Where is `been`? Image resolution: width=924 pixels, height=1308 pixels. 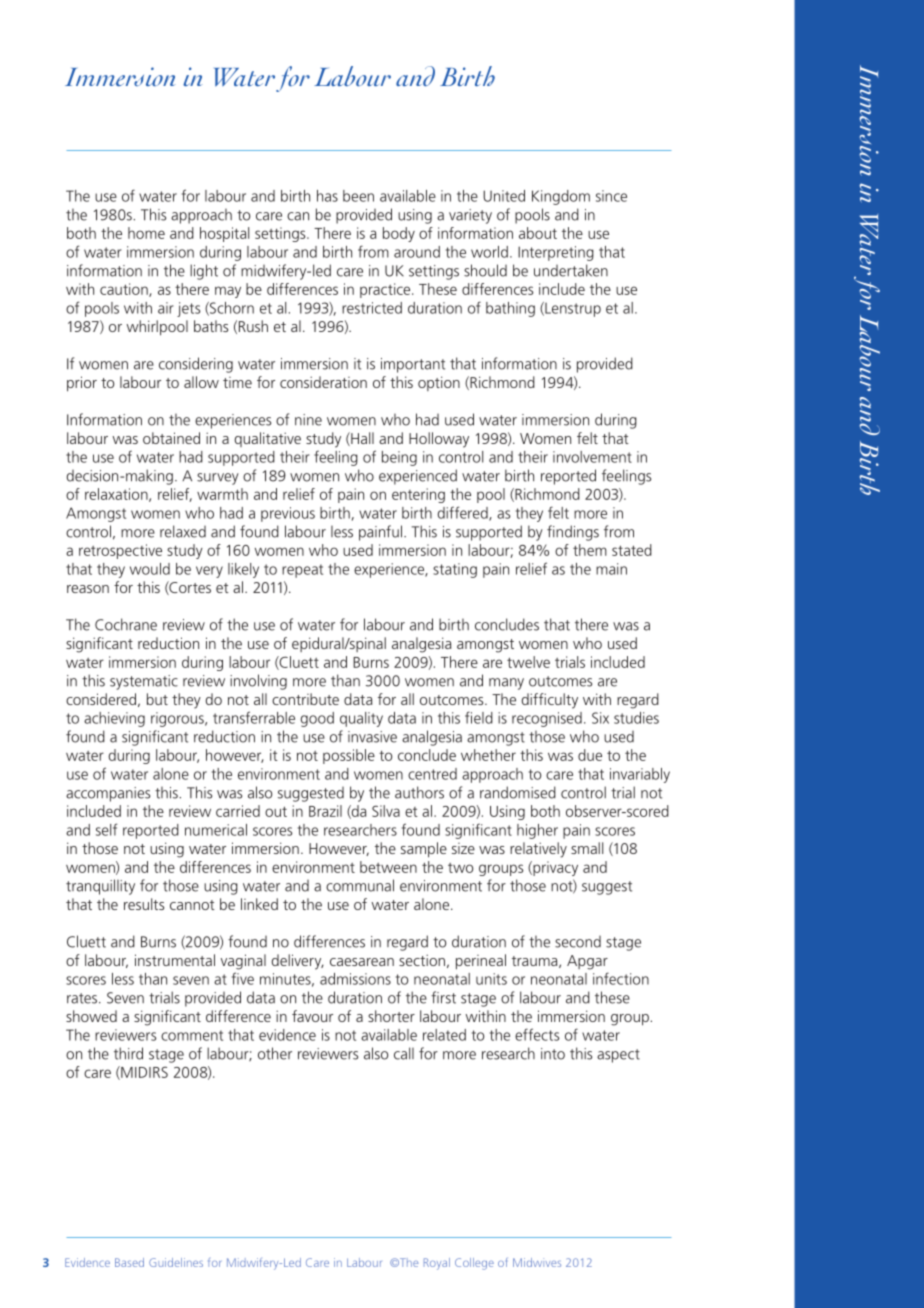 been is located at coordinates (358, 196).
